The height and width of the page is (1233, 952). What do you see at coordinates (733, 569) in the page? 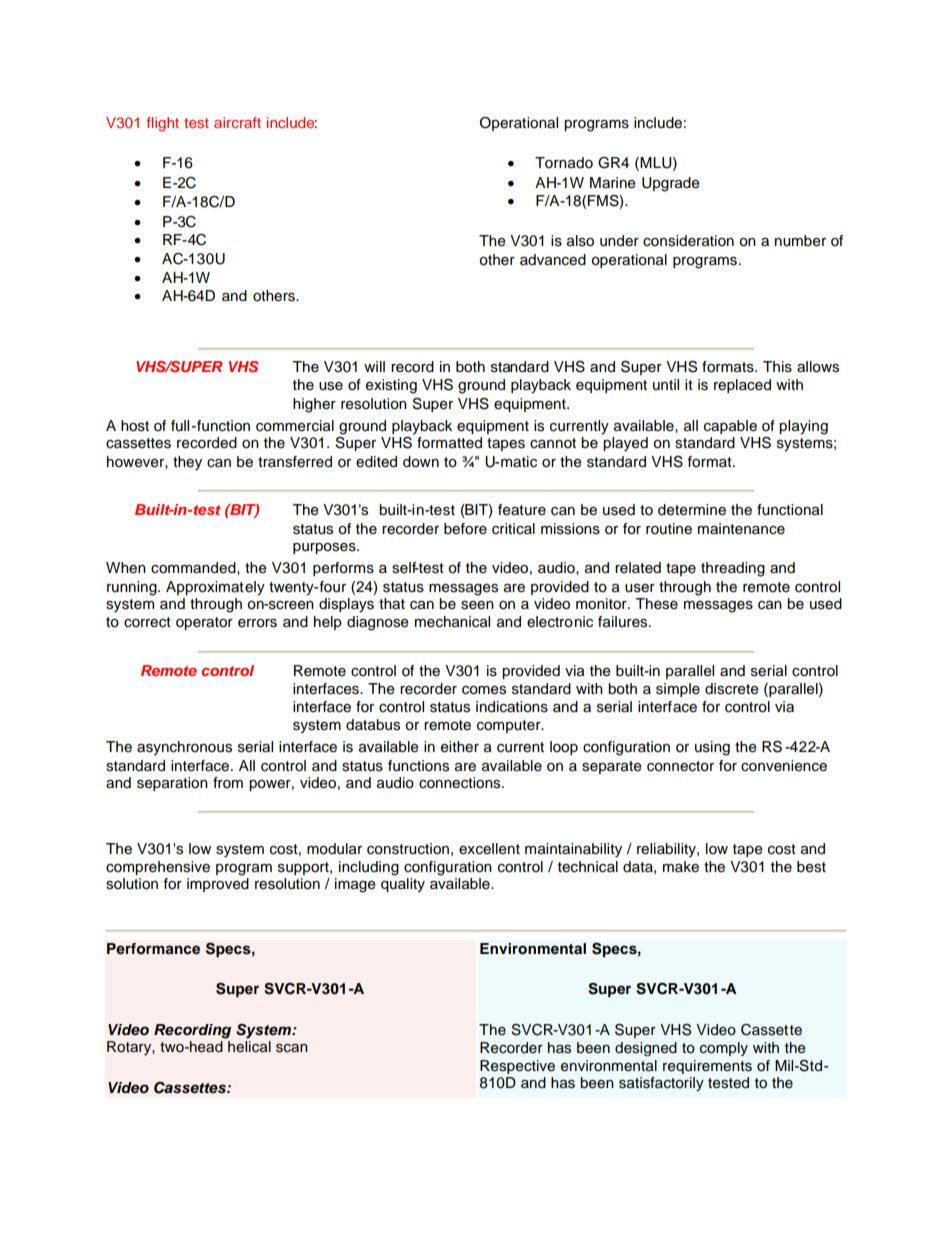
I see `threading` at bounding box center [733, 569].
